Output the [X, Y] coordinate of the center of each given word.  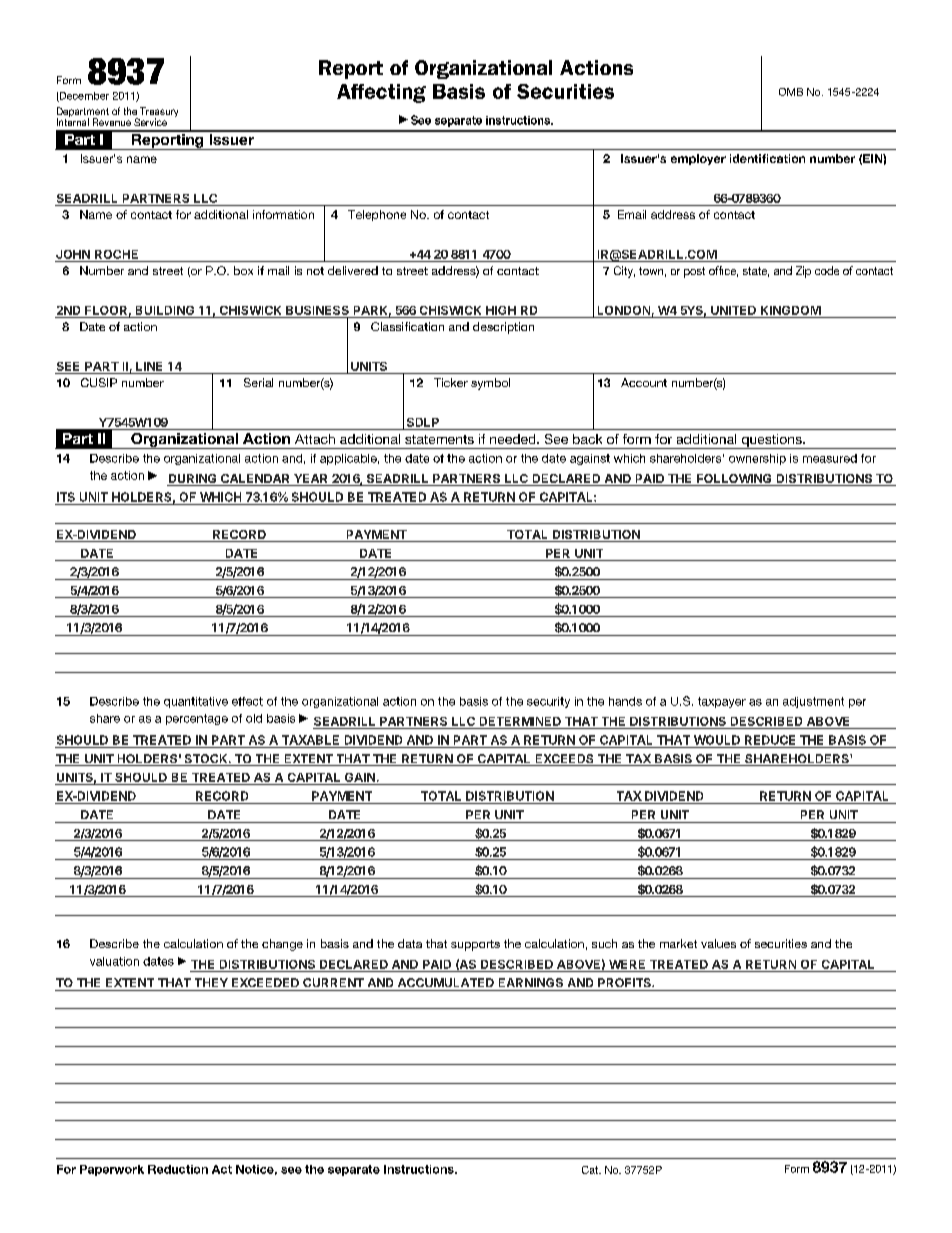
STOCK [205, 760]
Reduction [178, 1169]
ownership [757, 459]
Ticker [451, 382]
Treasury [158, 113]
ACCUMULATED [446, 982]
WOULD [717, 740]
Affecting [381, 93]
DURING [192, 478]
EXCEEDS [564, 760]
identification [767, 158]
